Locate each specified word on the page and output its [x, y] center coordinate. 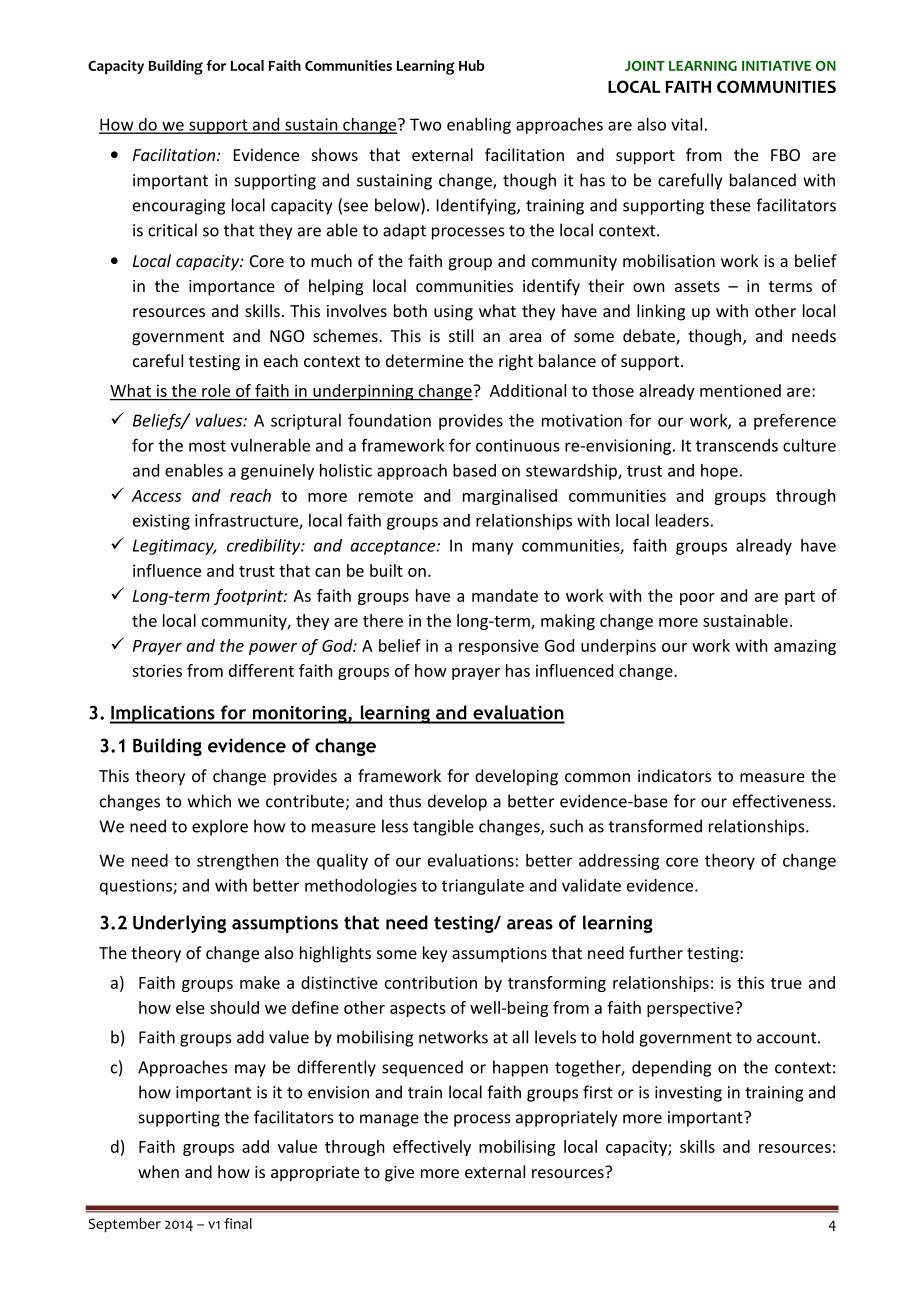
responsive [499, 647]
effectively [432, 1148]
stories [157, 670]
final [238, 1223]
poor [697, 599]
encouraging [179, 207]
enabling [479, 126]
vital [686, 124]
